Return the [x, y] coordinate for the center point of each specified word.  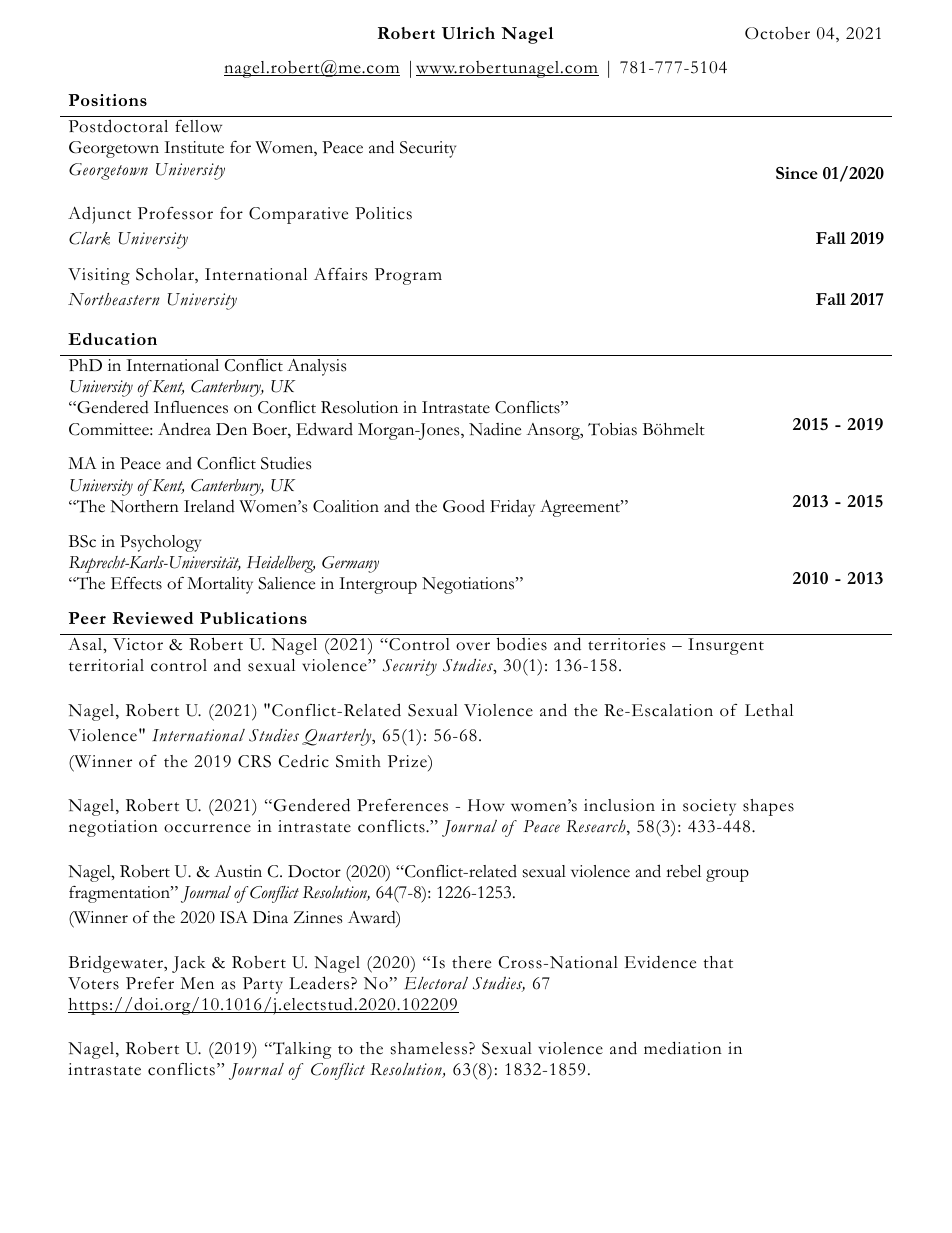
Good [464, 506]
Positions [107, 100]
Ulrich [468, 33]
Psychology [160, 543]
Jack [189, 964]
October [777, 33]
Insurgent [726, 646]
